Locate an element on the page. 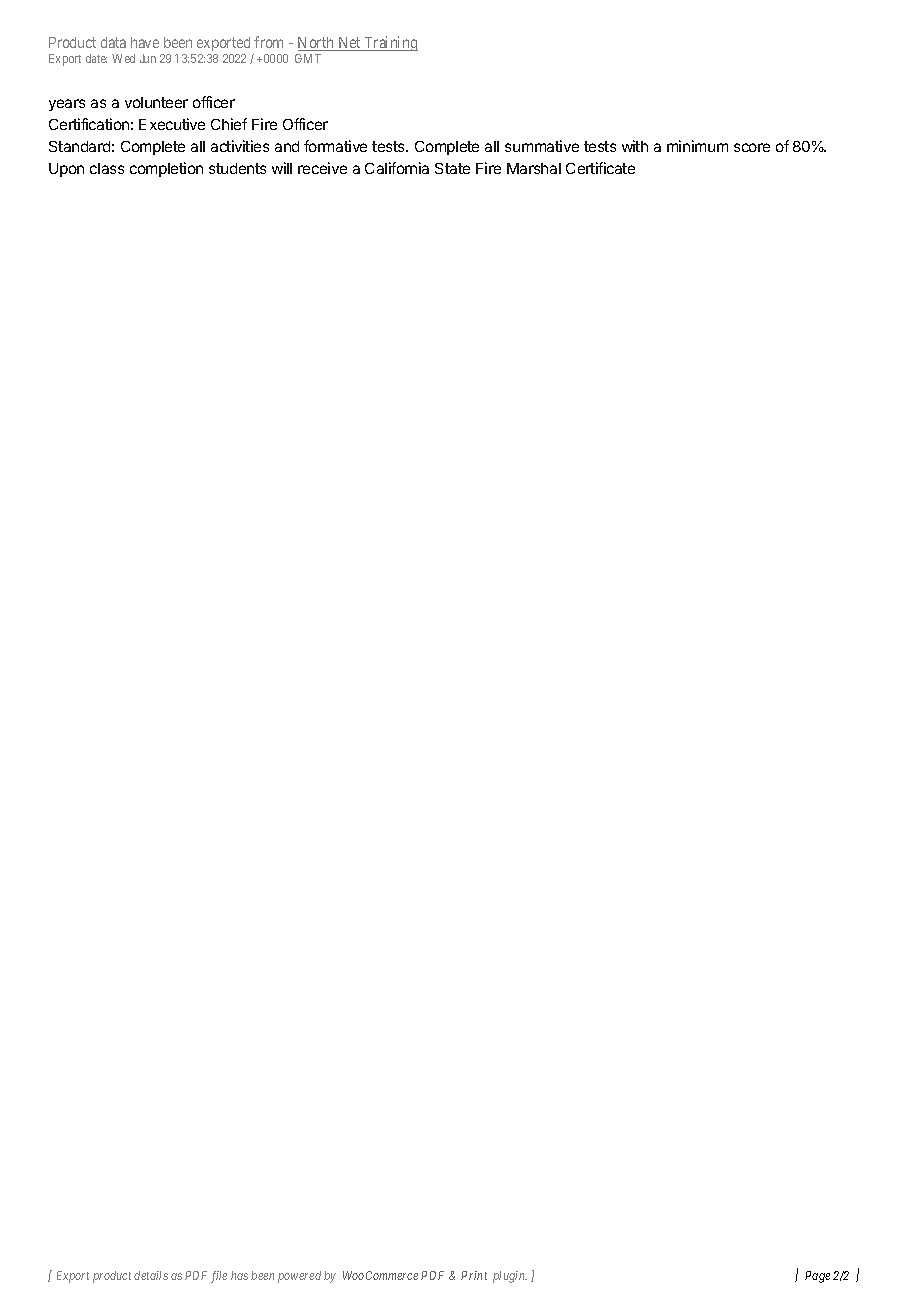 This document has height=1308, width=924. State is located at coordinates (452, 168).
